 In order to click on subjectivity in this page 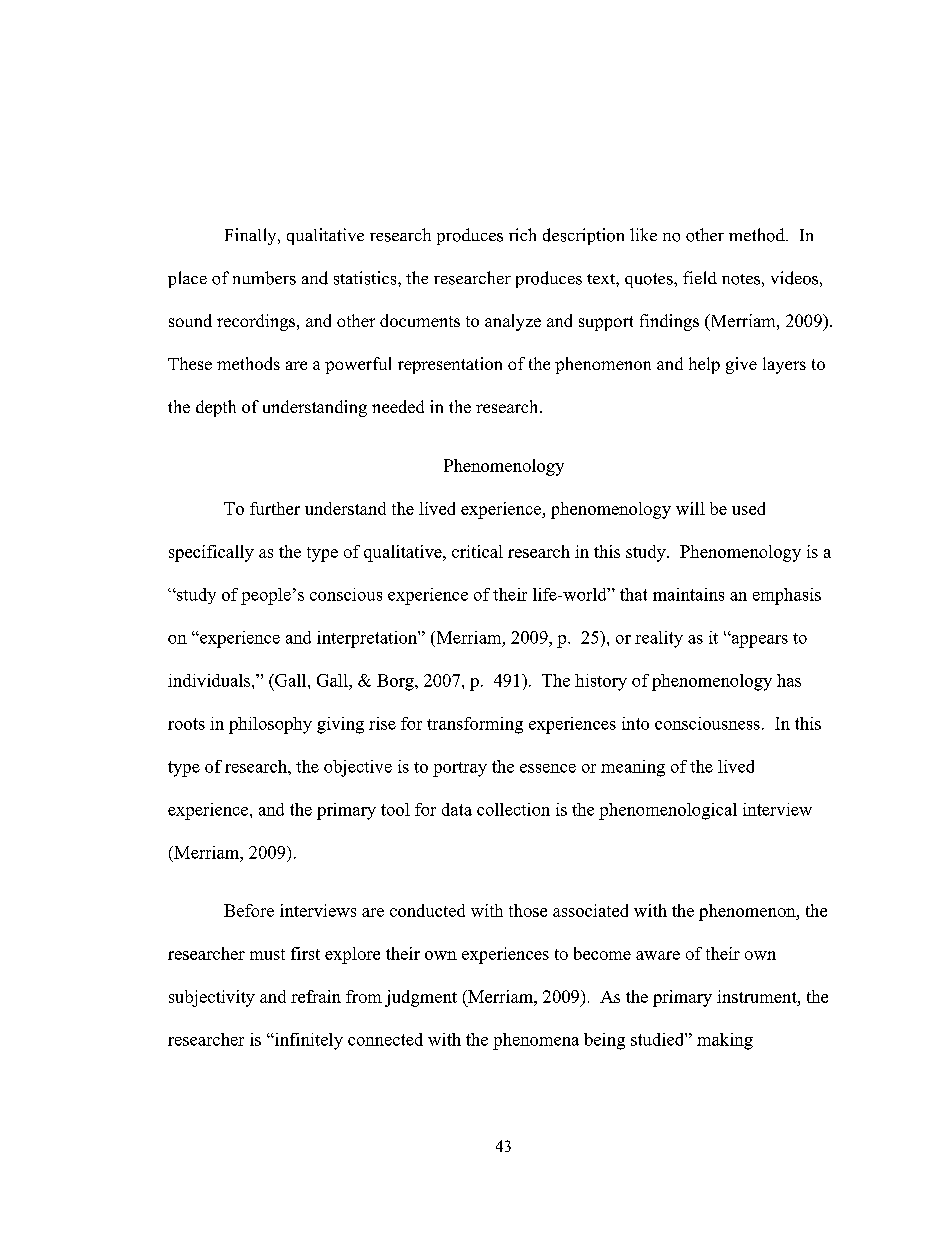, I will do `click(212, 998)`.
